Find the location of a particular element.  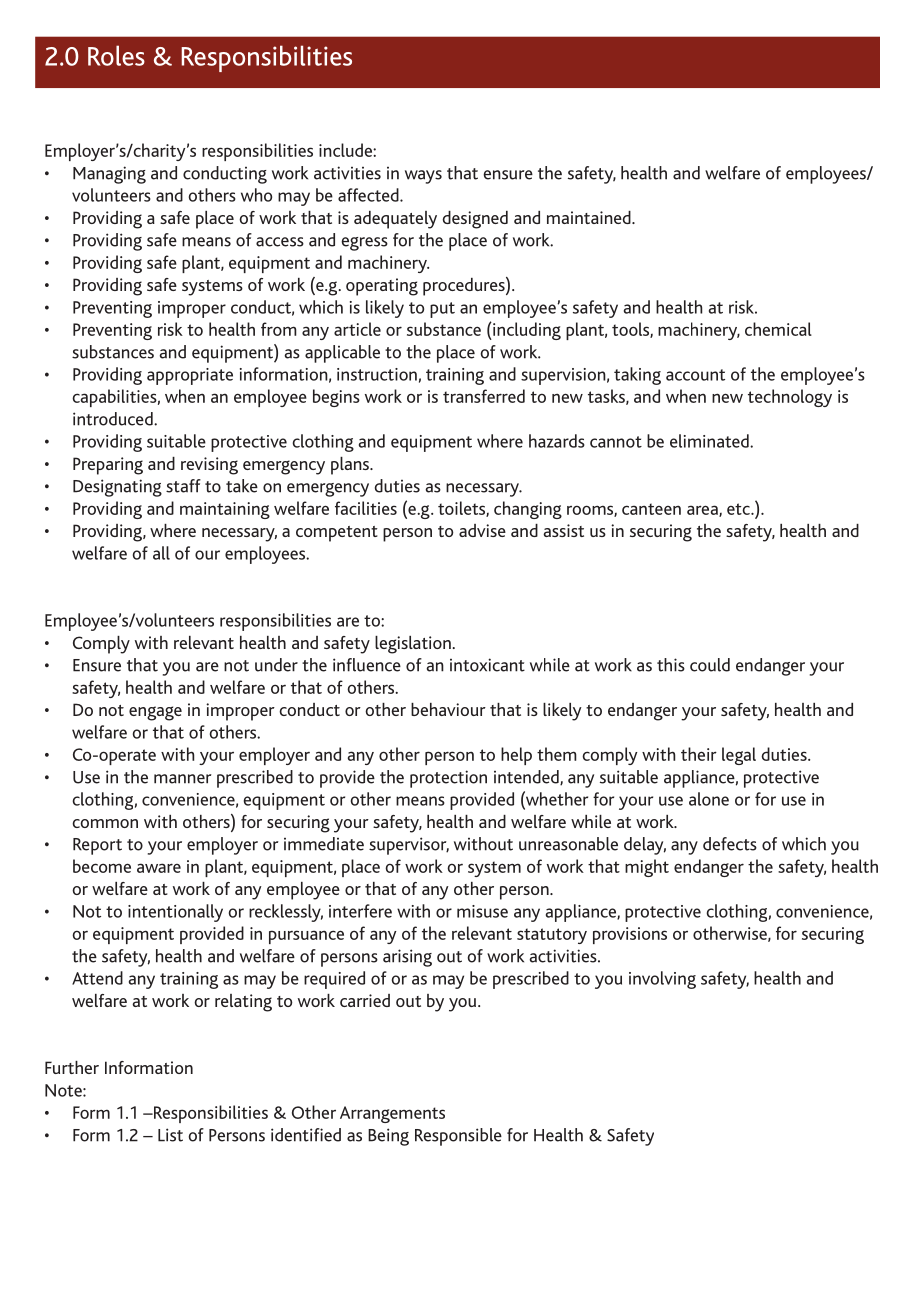

List is located at coordinates (170, 1135).
